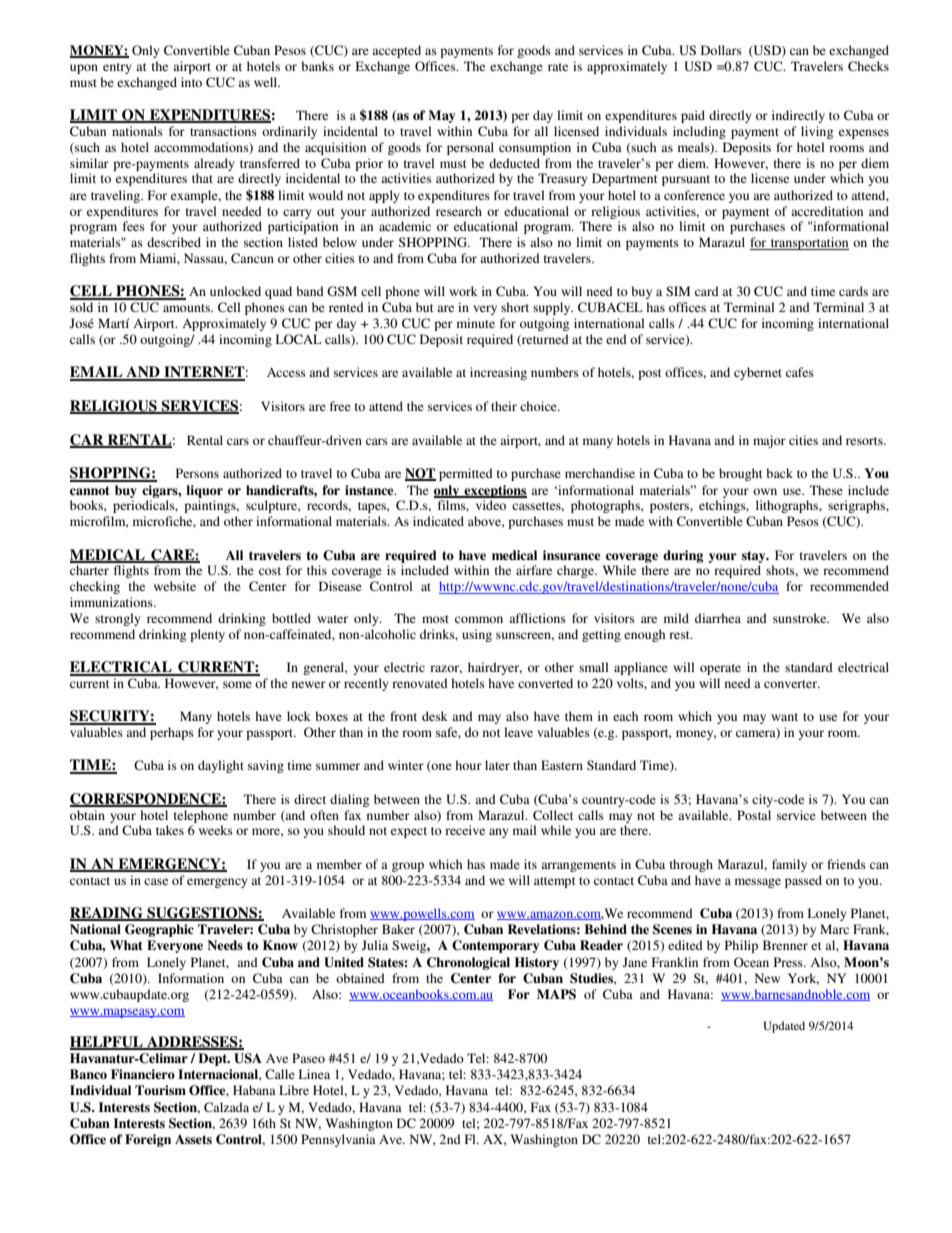 Image resolution: width=952 pixels, height=1233 pixels. I want to click on accepted, so click(396, 51).
